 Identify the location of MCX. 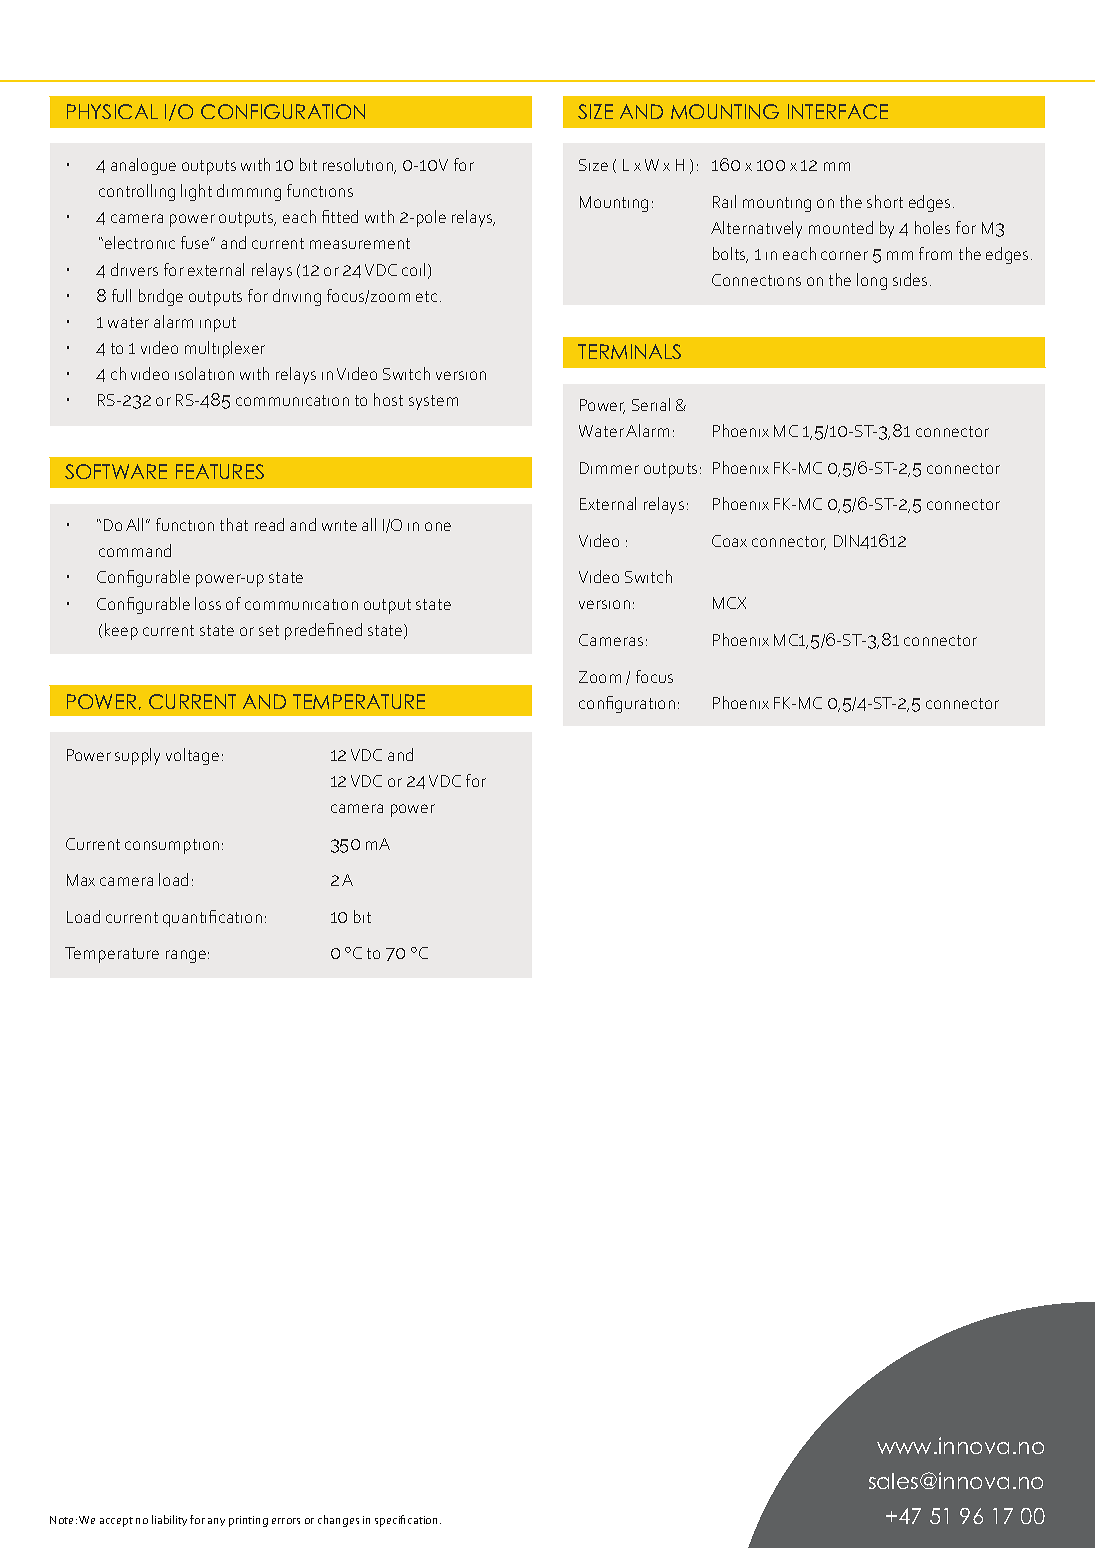
(729, 603).
